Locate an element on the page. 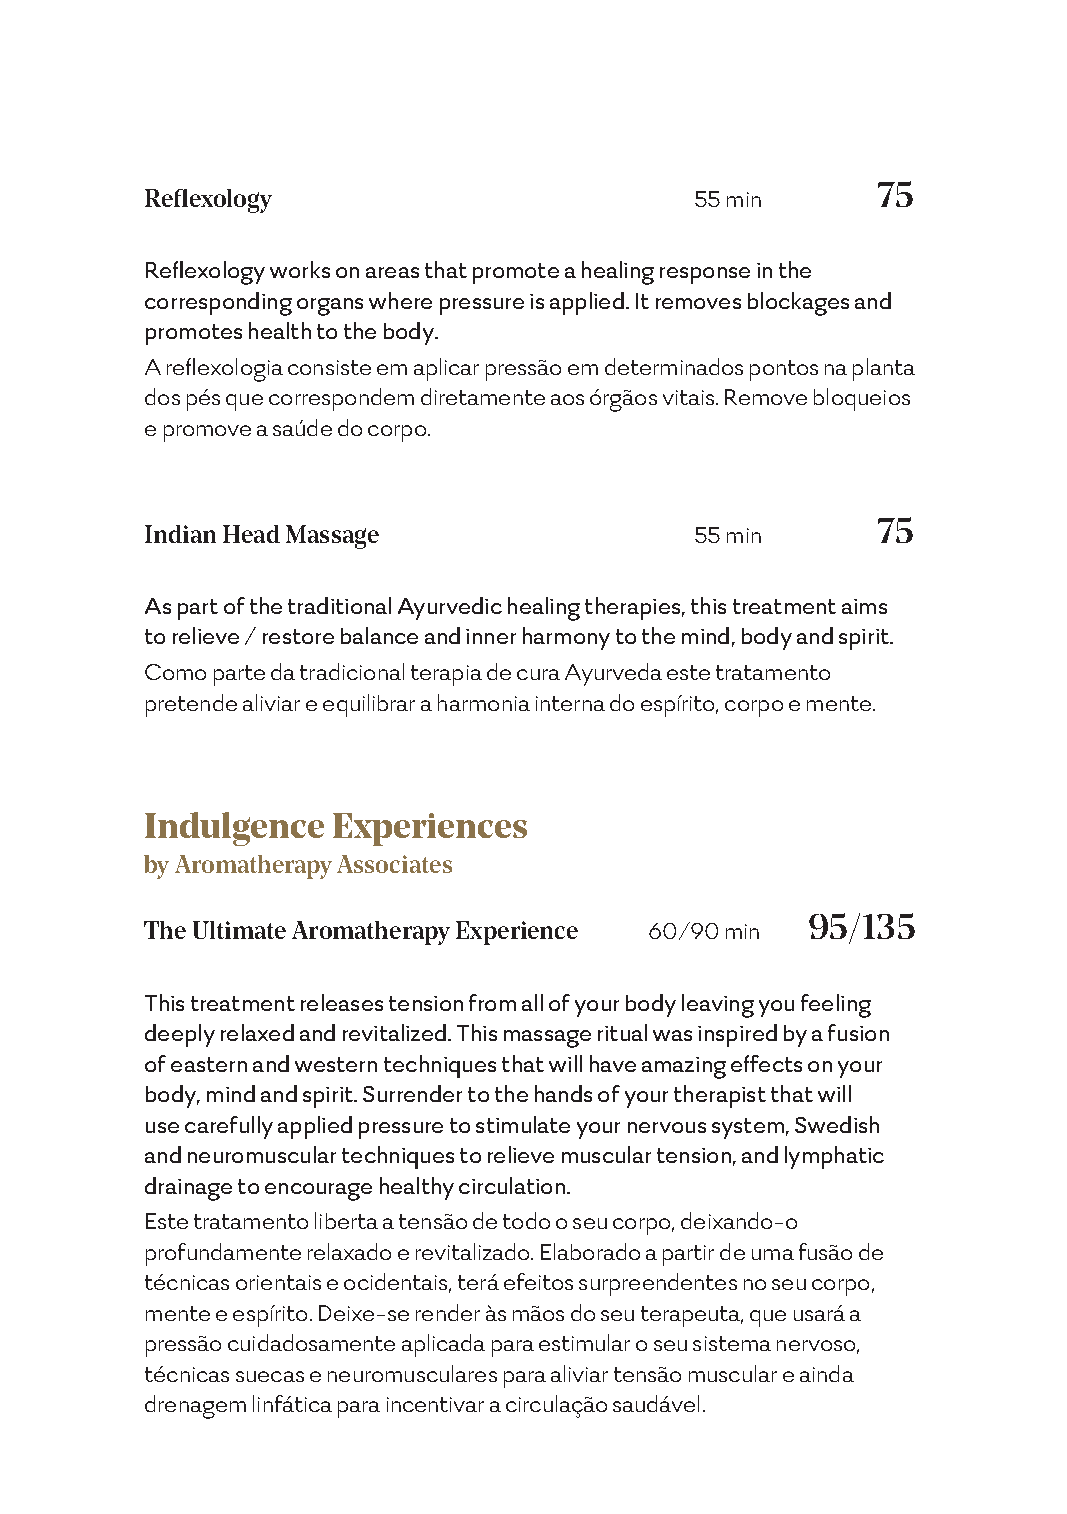 The image size is (1067, 1514). sistema is located at coordinates (732, 1343).
